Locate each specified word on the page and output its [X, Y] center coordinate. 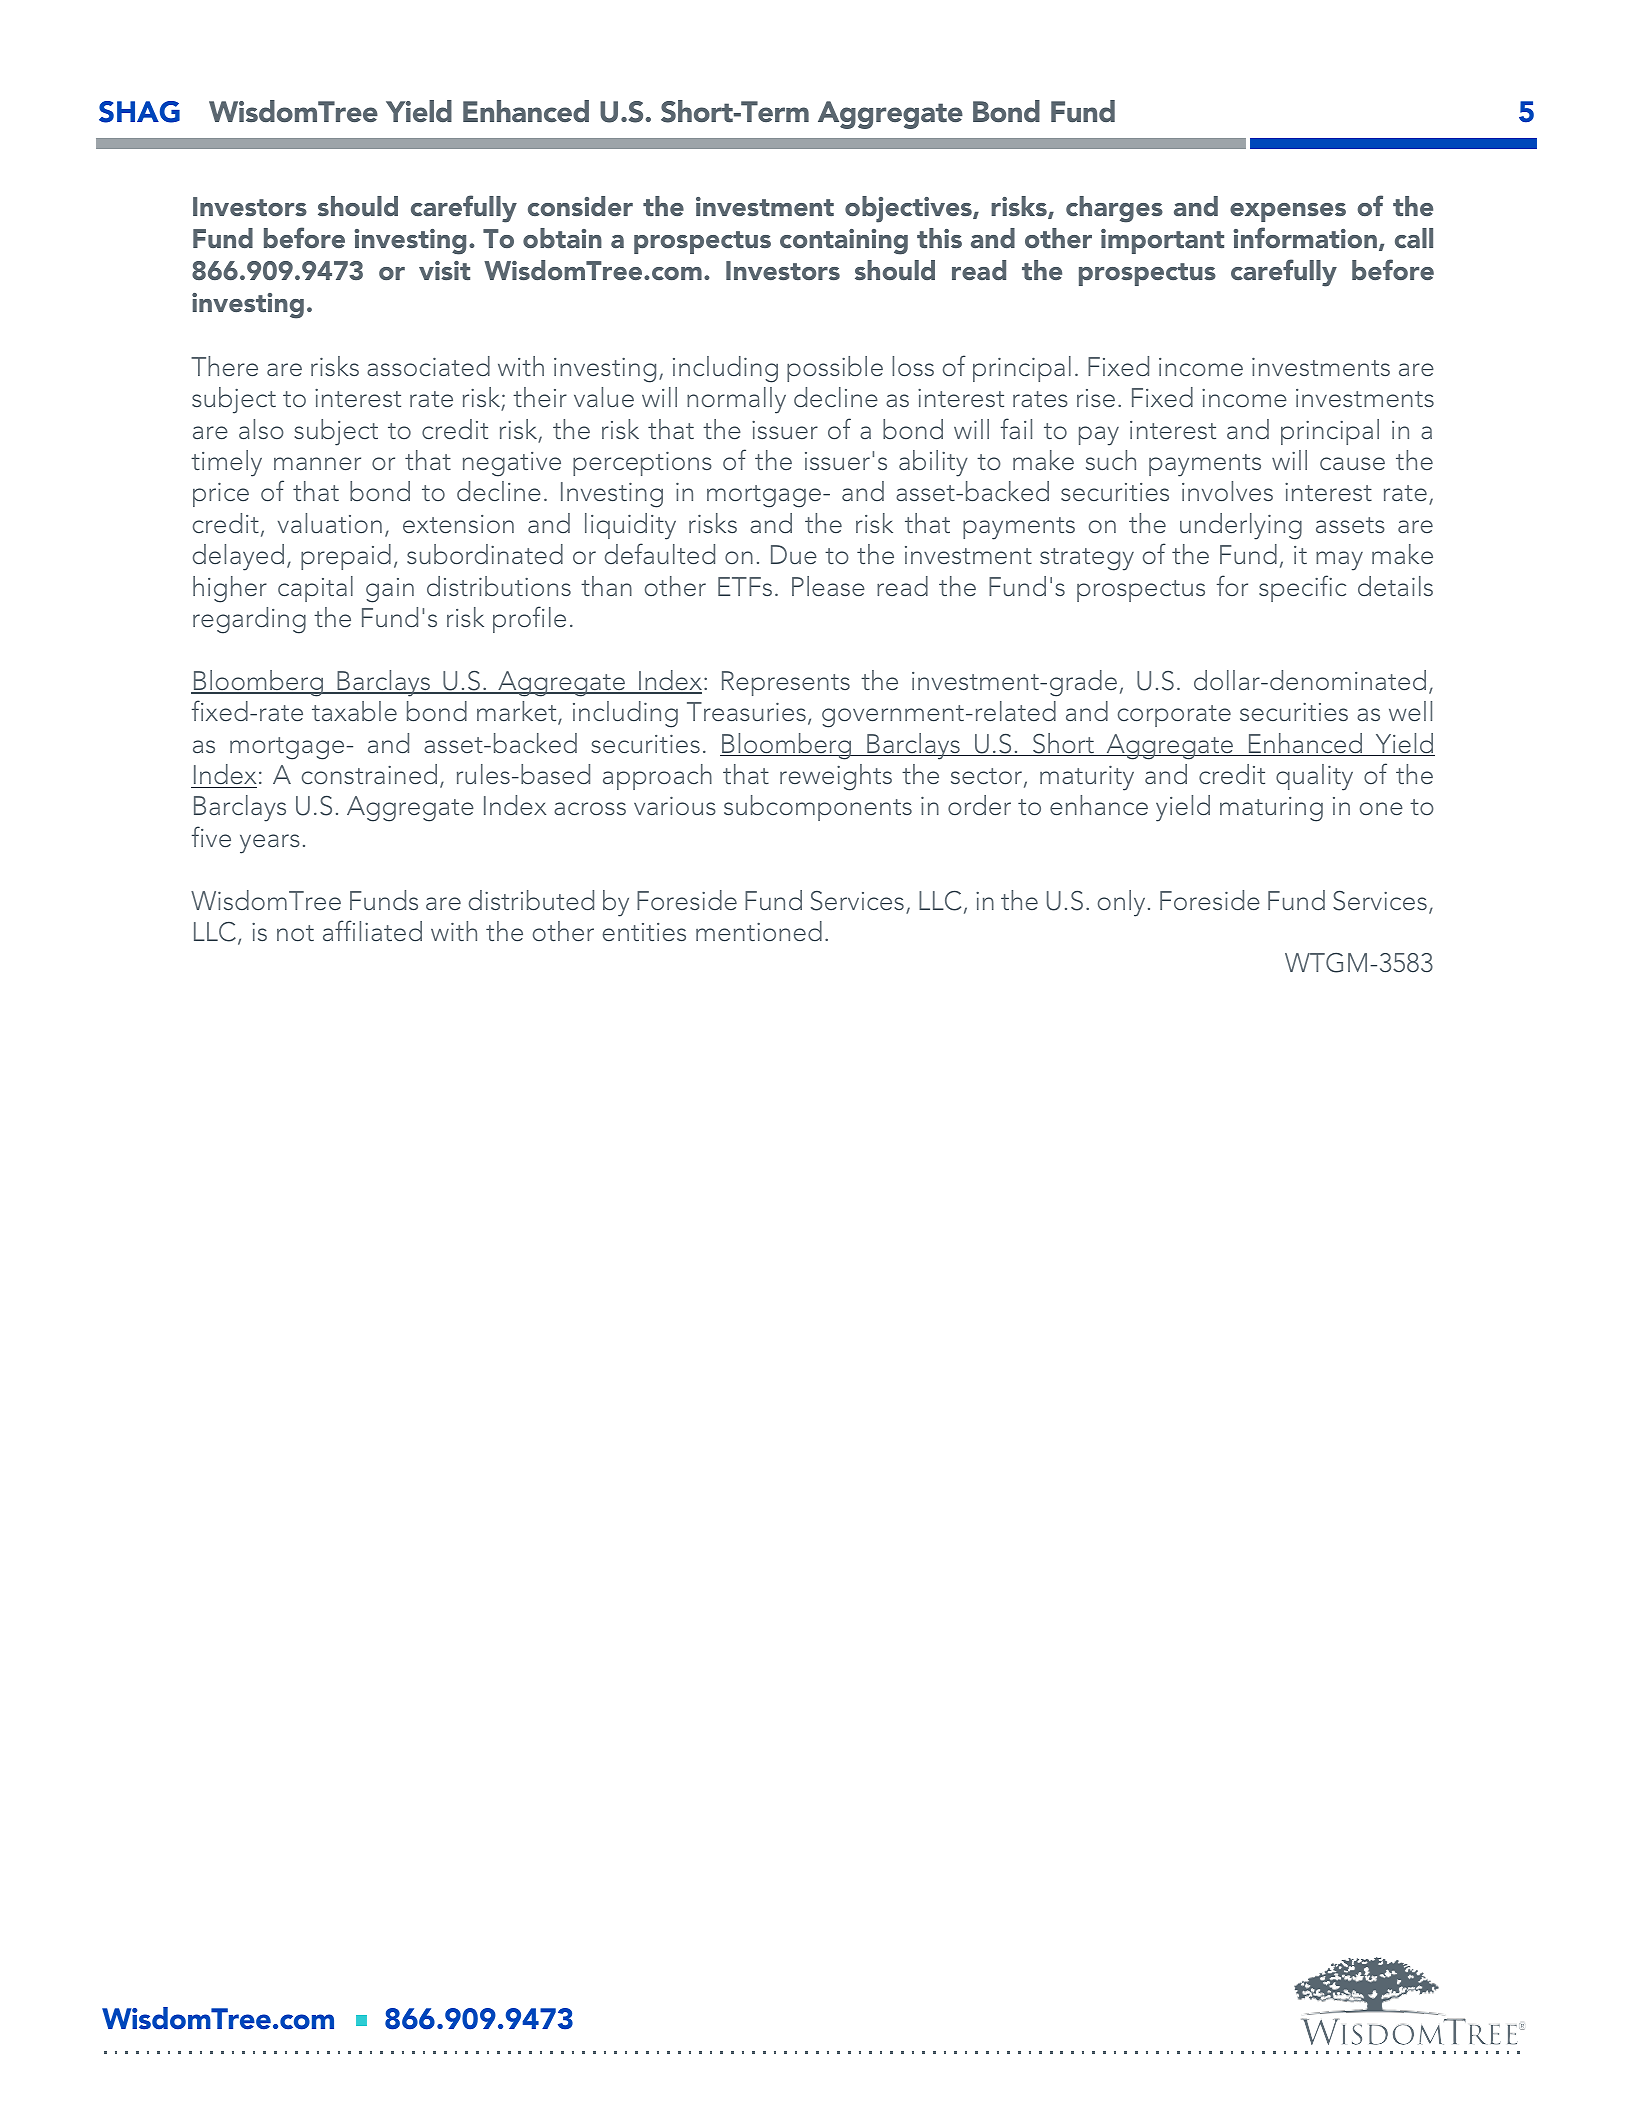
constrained [369, 774]
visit [444, 270]
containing [844, 242]
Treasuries [746, 711]
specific [1302, 588]
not [295, 933]
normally [736, 400]
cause [1352, 463]
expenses [1288, 212]
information [1305, 237]
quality [1314, 777]
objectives [909, 209]
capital [315, 589]
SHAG [139, 112]
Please [828, 586]
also [261, 429]
